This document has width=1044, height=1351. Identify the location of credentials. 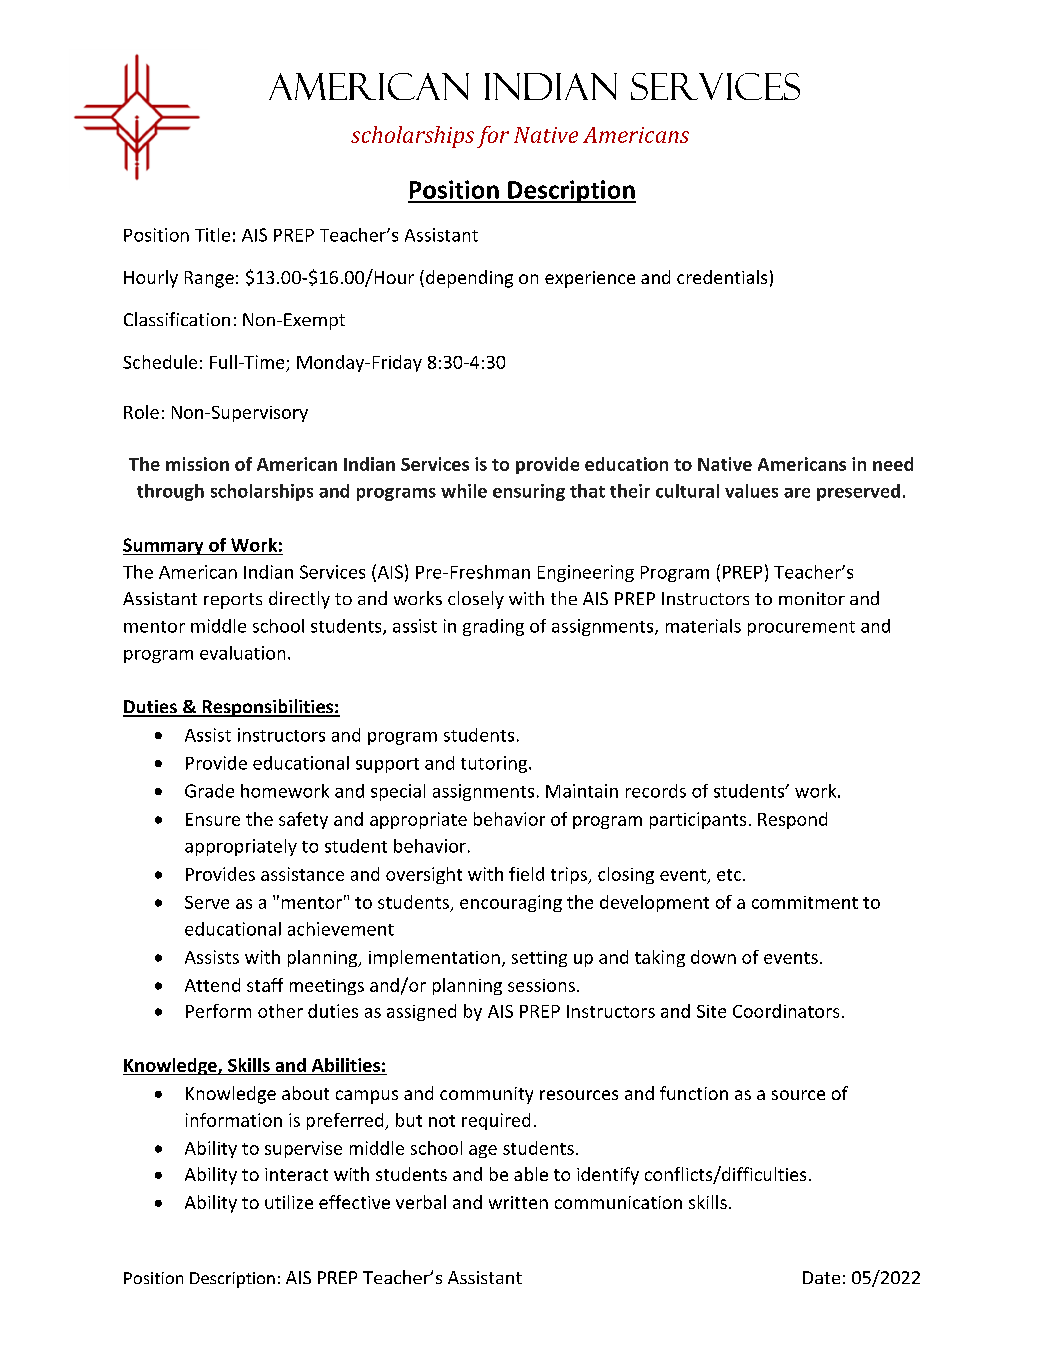
(722, 277).
